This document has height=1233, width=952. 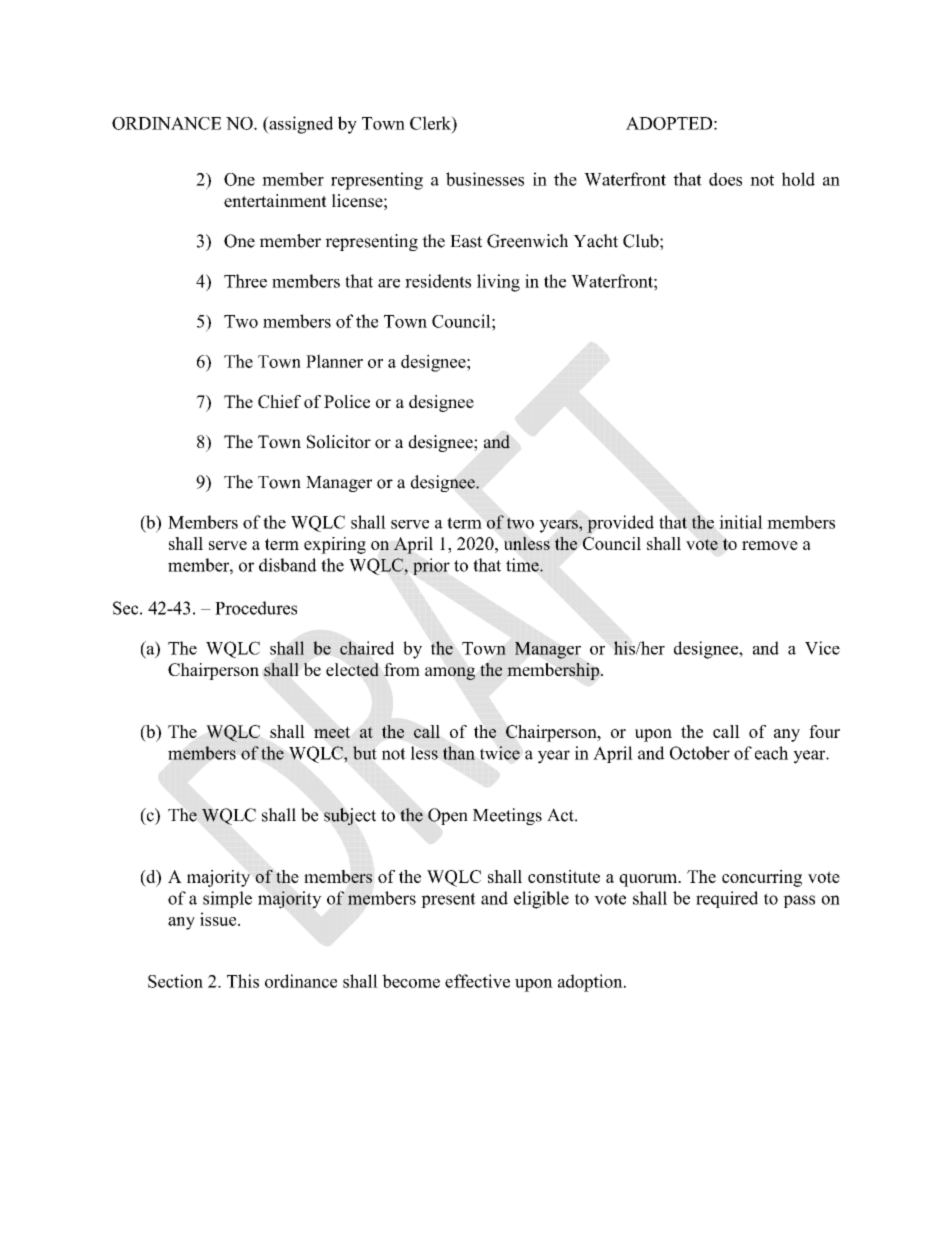 What do you see at coordinates (595, 241) in the document?
I see `Yacht` at bounding box center [595, 241].
